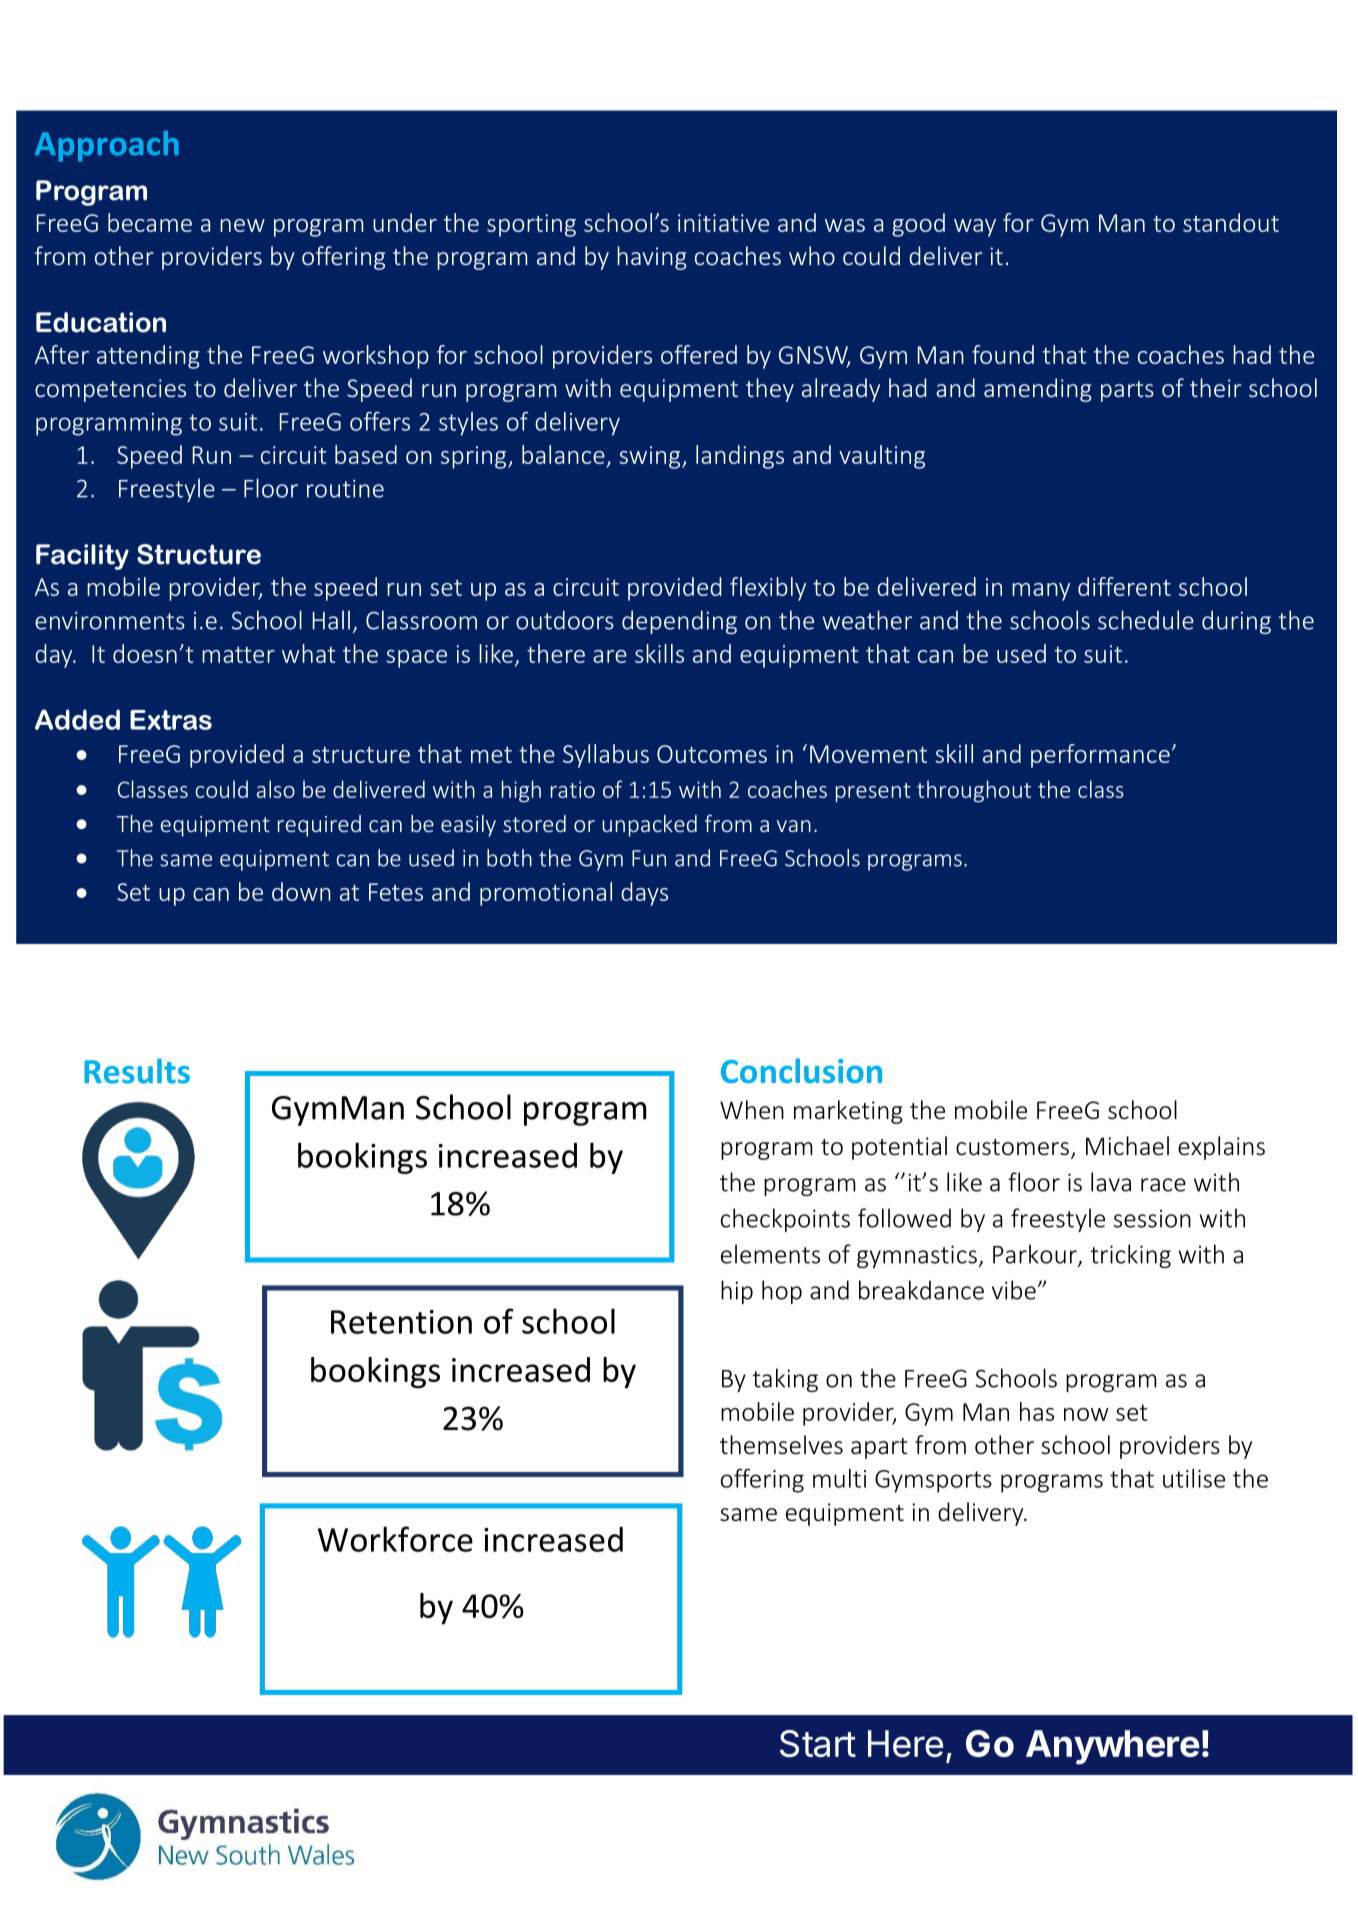 The image size is (1358, 1921). What do you see at coordinates (785, 1220) in the screenshot?
I see `checkpoints` at bounding box center [785, 1220].
